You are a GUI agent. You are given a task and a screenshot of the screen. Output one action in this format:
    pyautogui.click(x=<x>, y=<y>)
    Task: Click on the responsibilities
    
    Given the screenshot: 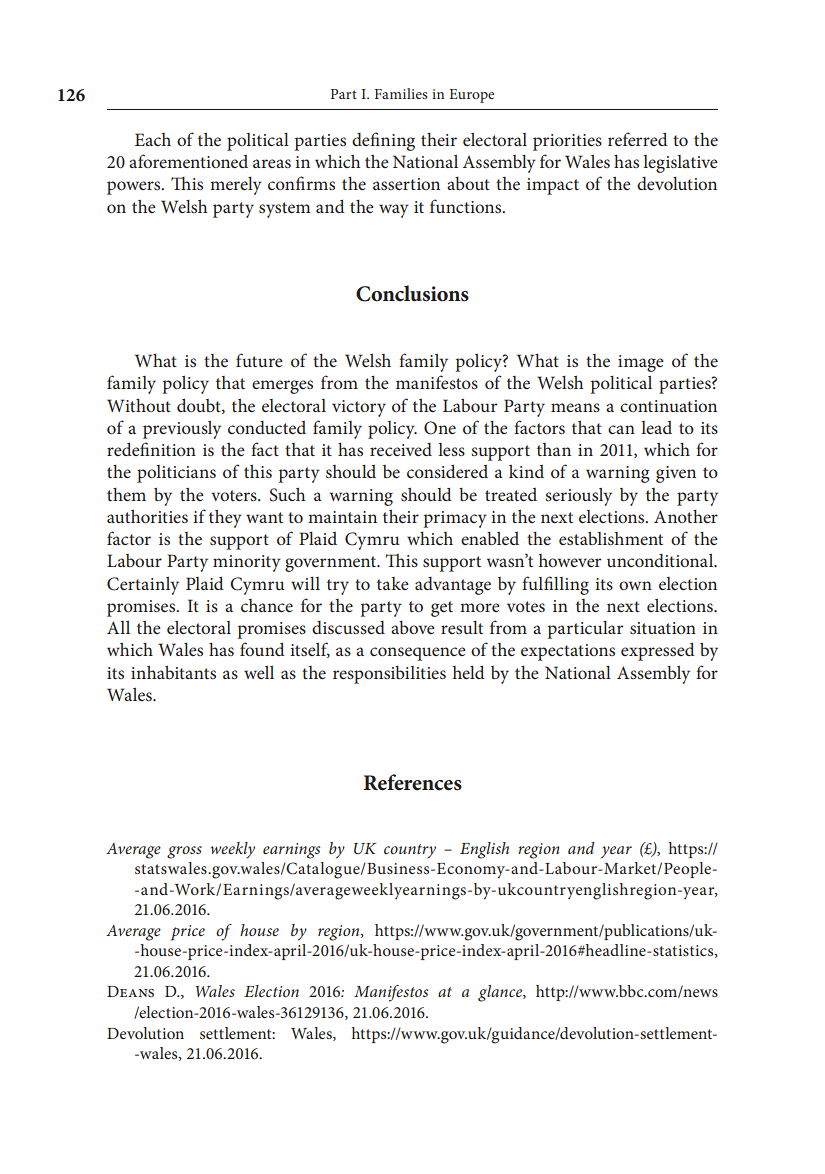 What is the action you would take?
    pyautogui.click(x=389, y=675)
